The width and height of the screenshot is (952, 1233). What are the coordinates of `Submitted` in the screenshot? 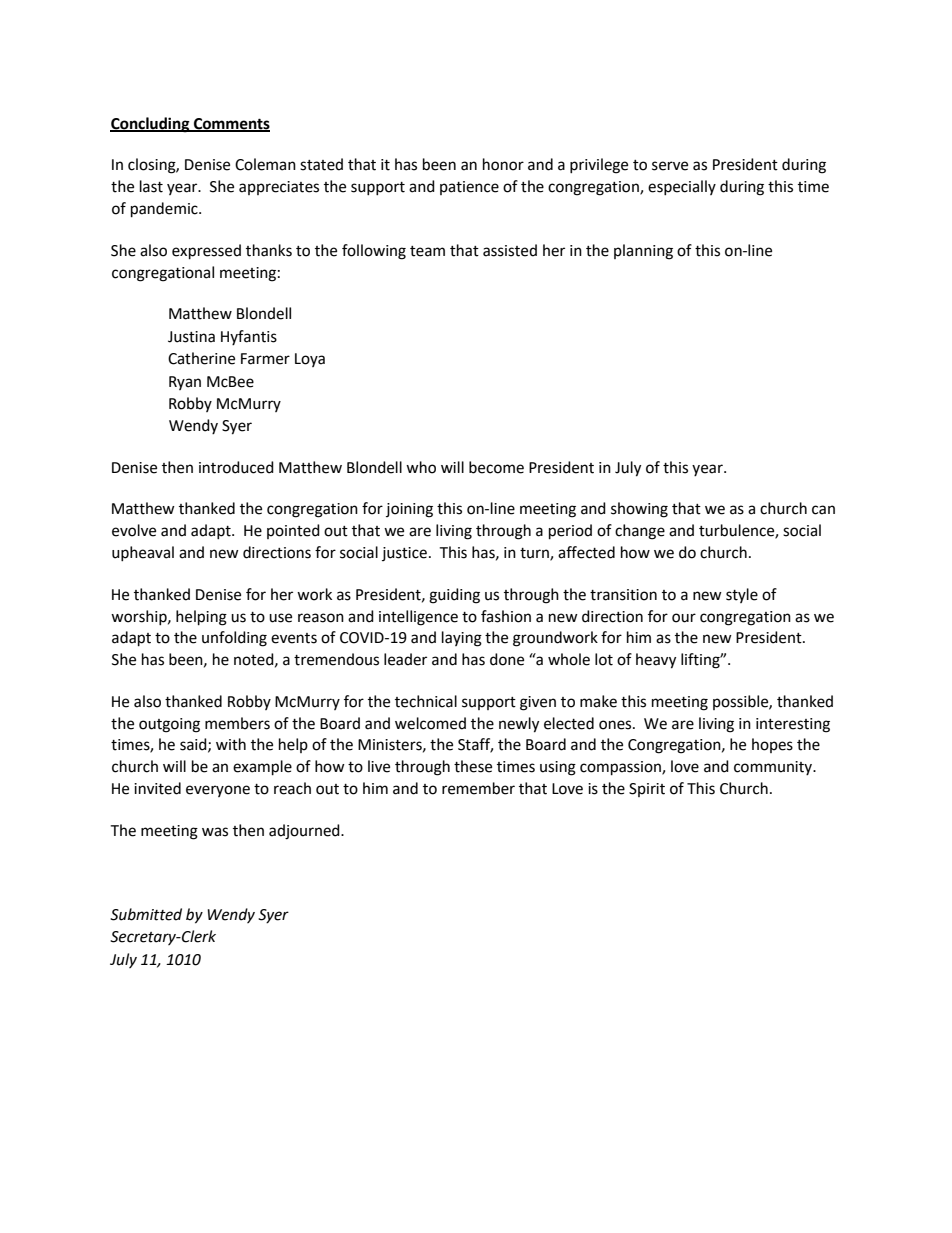 It's located at (146, 914).
